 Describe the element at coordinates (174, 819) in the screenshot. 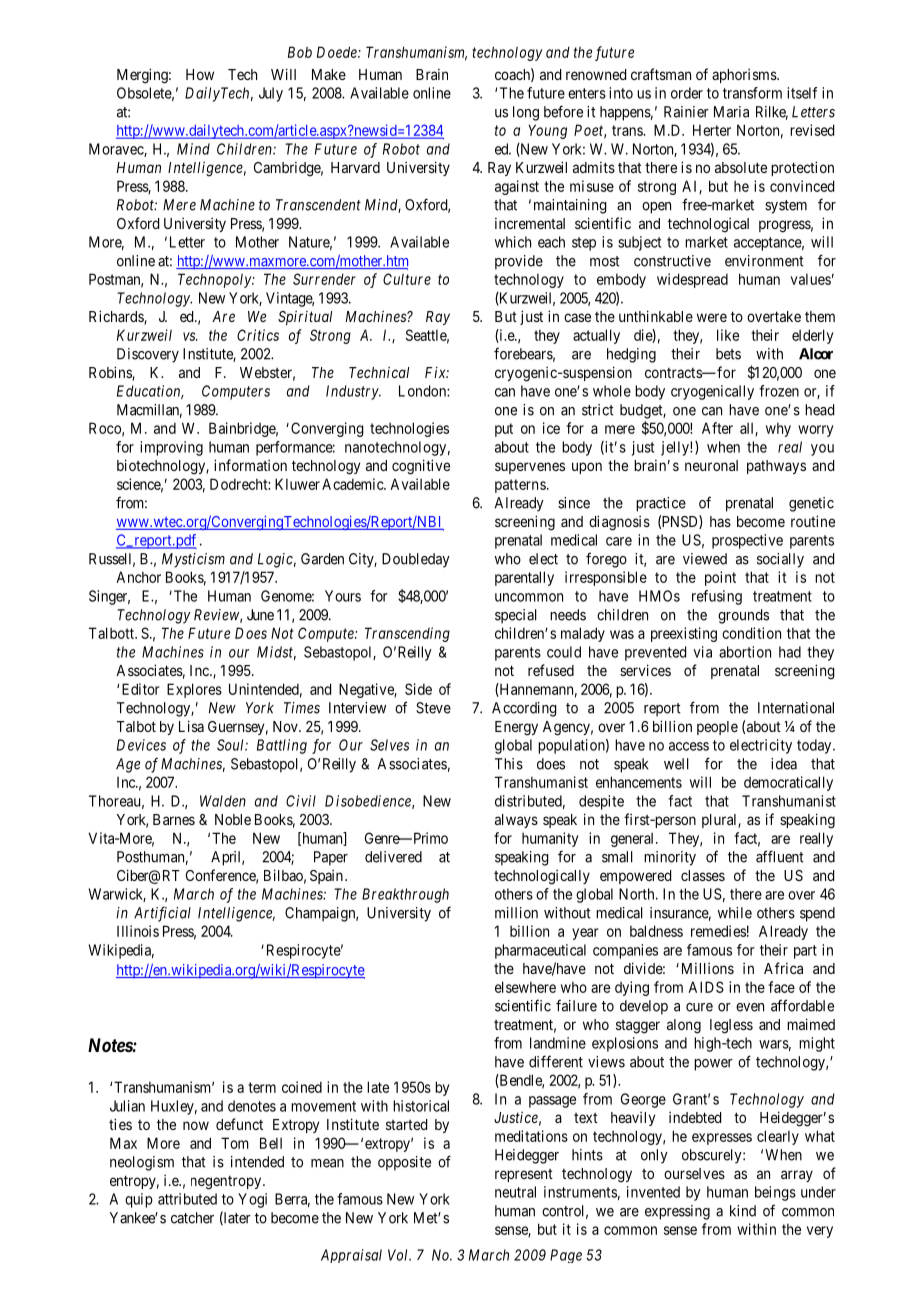

I see `Barnes` at that location.
